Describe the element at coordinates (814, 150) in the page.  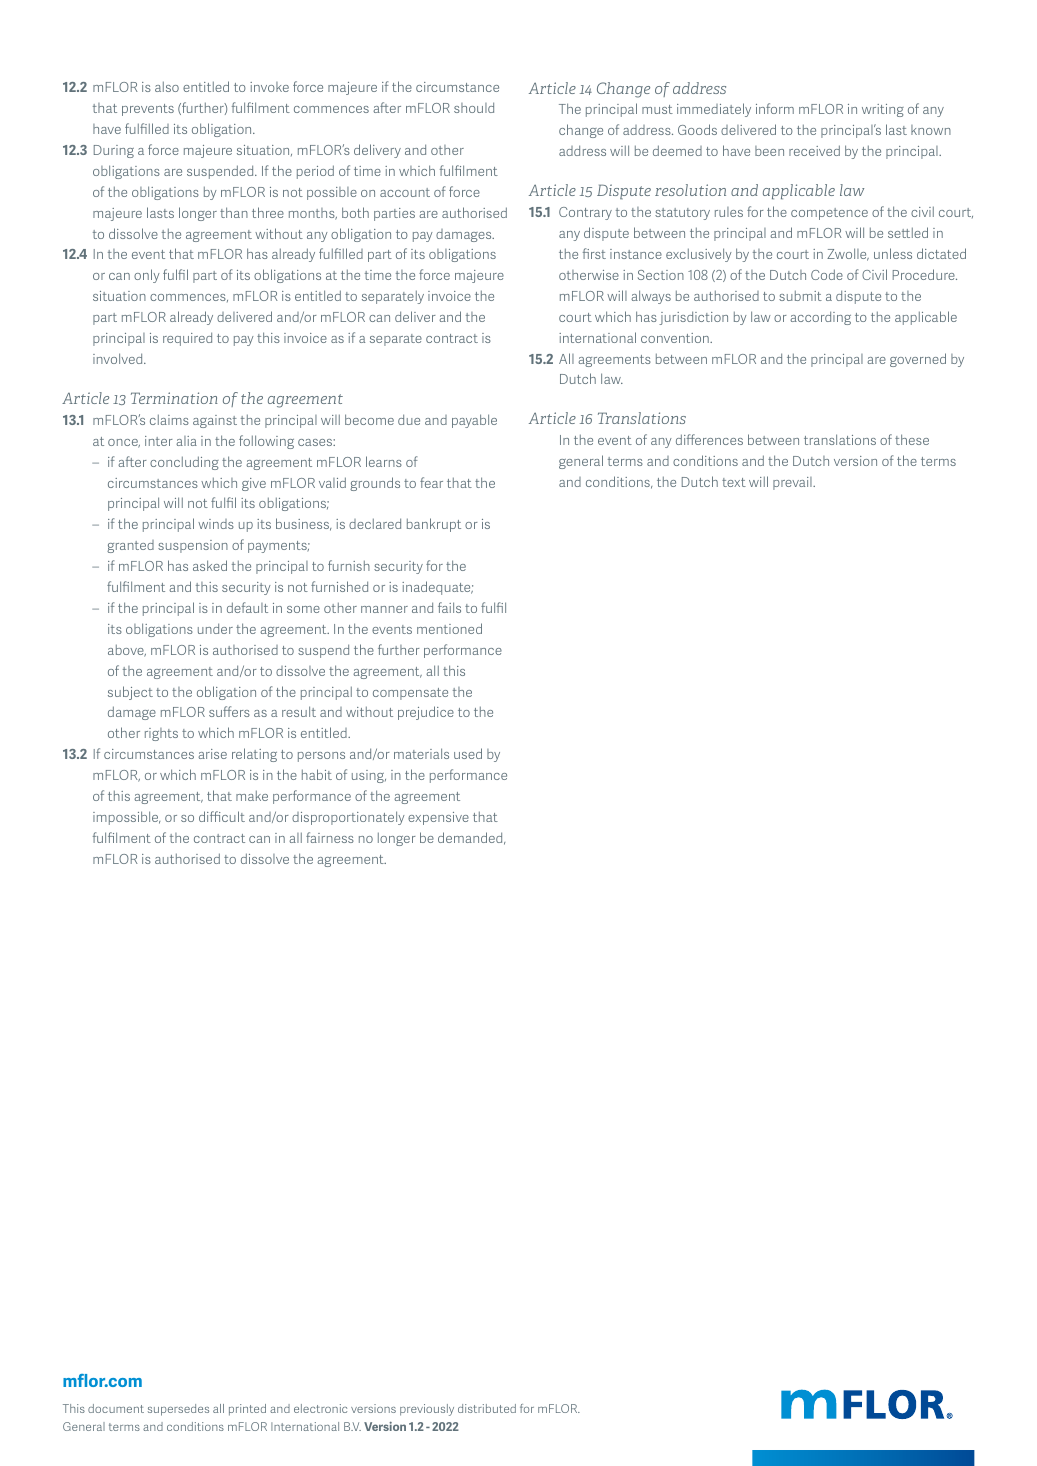
I see `received` at that location.
